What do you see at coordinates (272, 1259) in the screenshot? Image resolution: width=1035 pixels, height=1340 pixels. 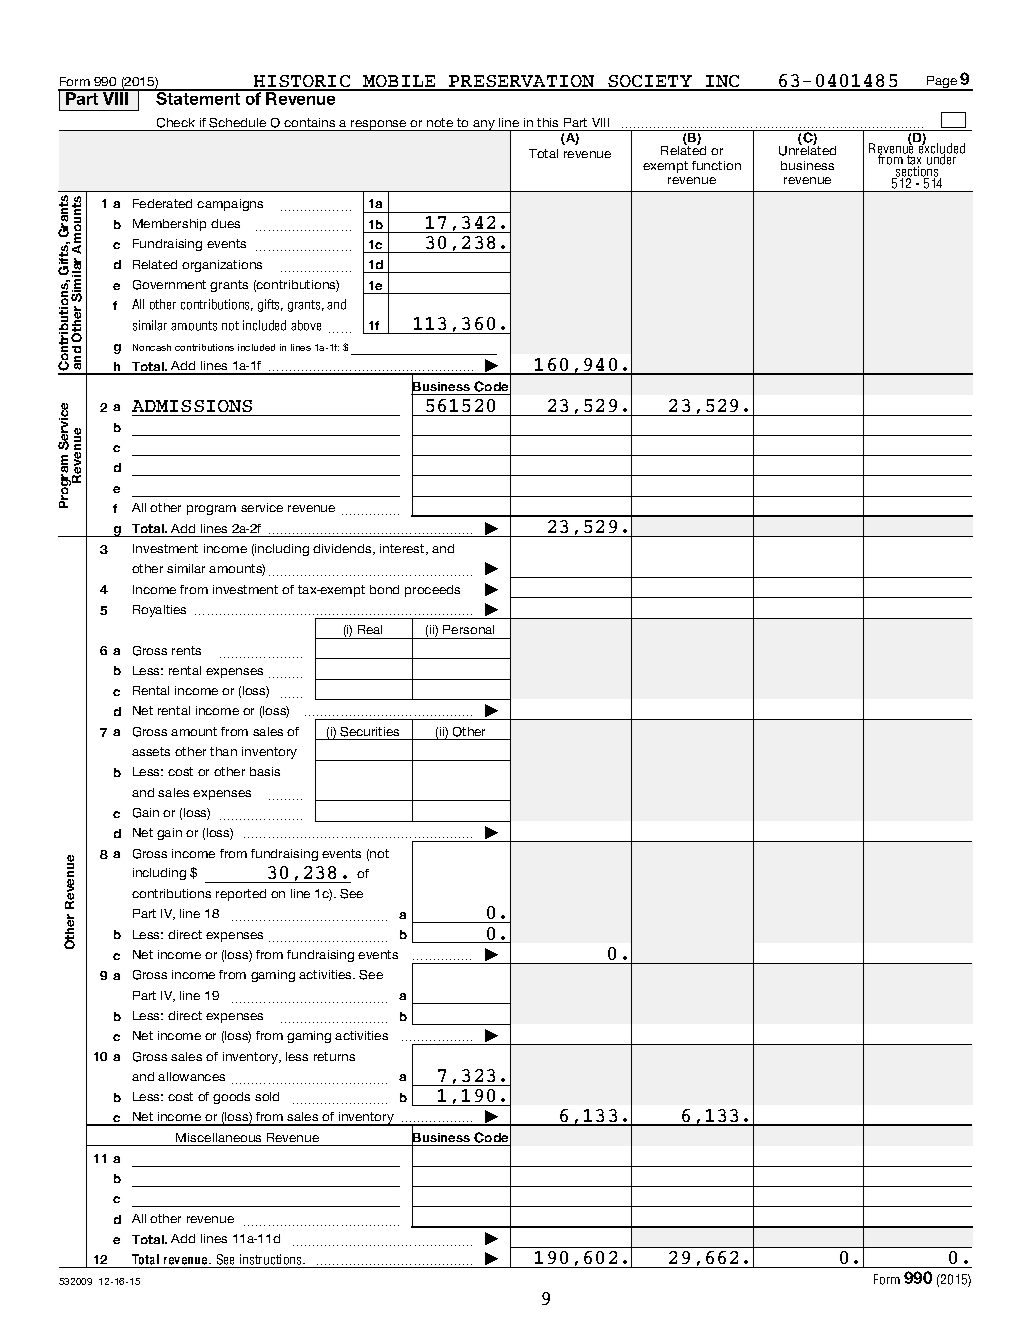 I see `instructions` at bounding box center [272, 1259].
